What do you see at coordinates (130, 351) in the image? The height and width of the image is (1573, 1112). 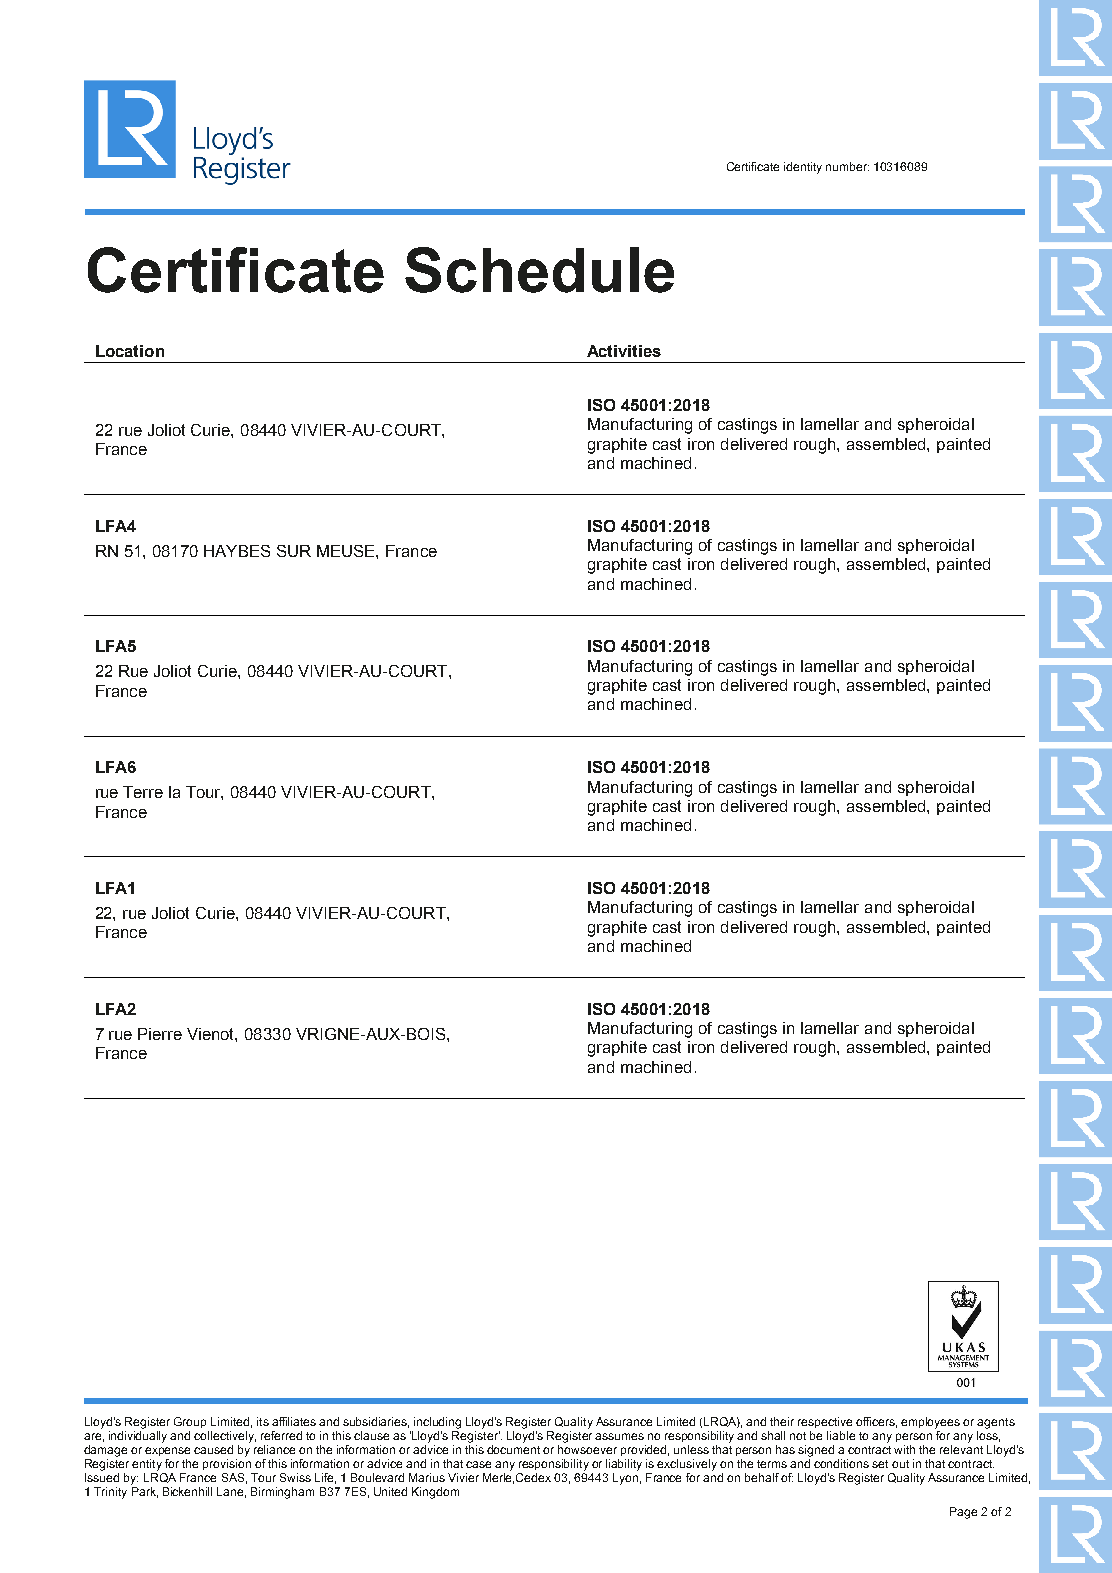 I see `Location` at bounding box center [130, 351].
